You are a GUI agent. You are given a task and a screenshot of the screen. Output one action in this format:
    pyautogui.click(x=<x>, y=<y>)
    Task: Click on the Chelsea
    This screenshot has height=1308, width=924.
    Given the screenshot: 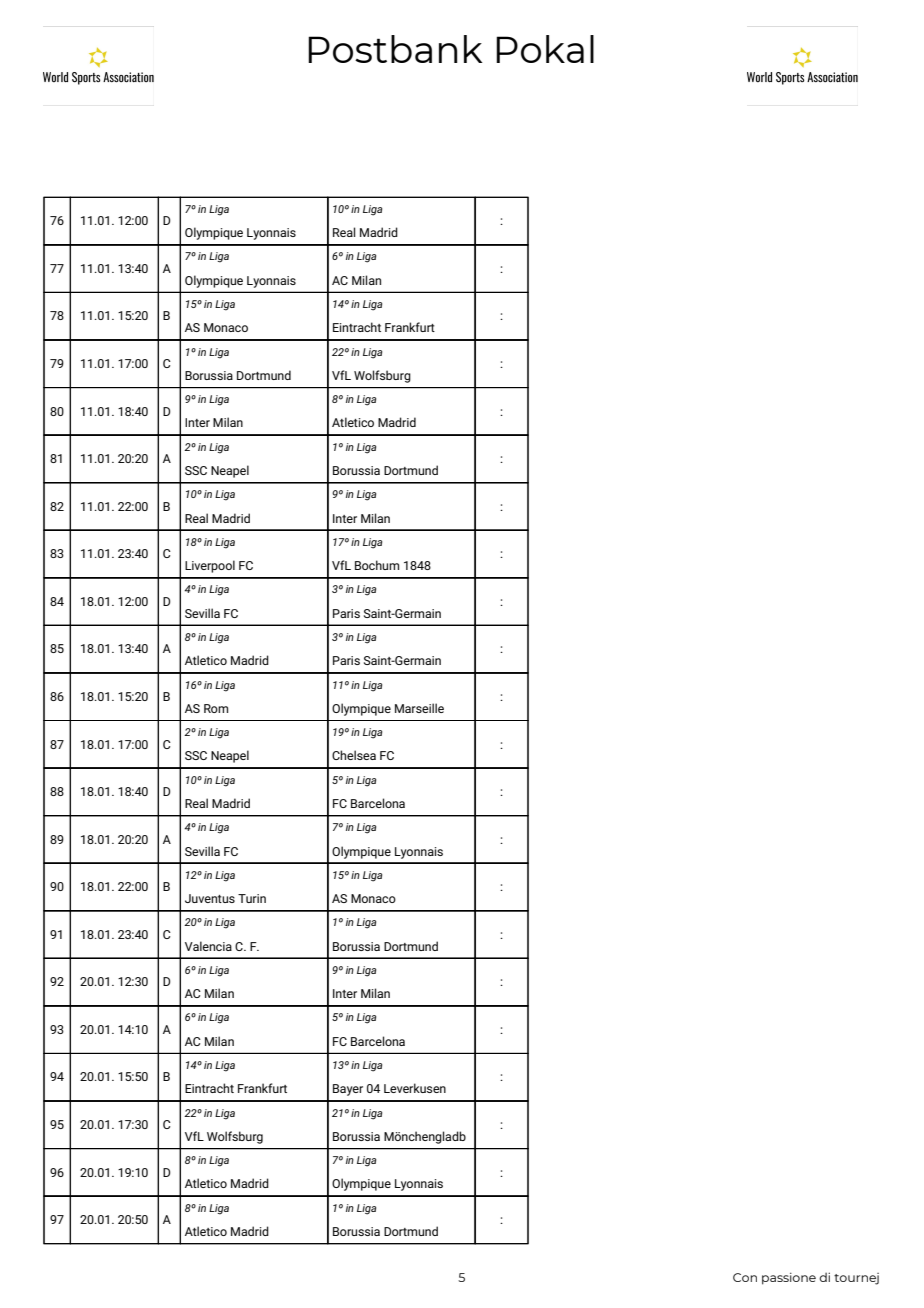 What is the action you would take?
    pyautogui.click(x=354, y=755)
